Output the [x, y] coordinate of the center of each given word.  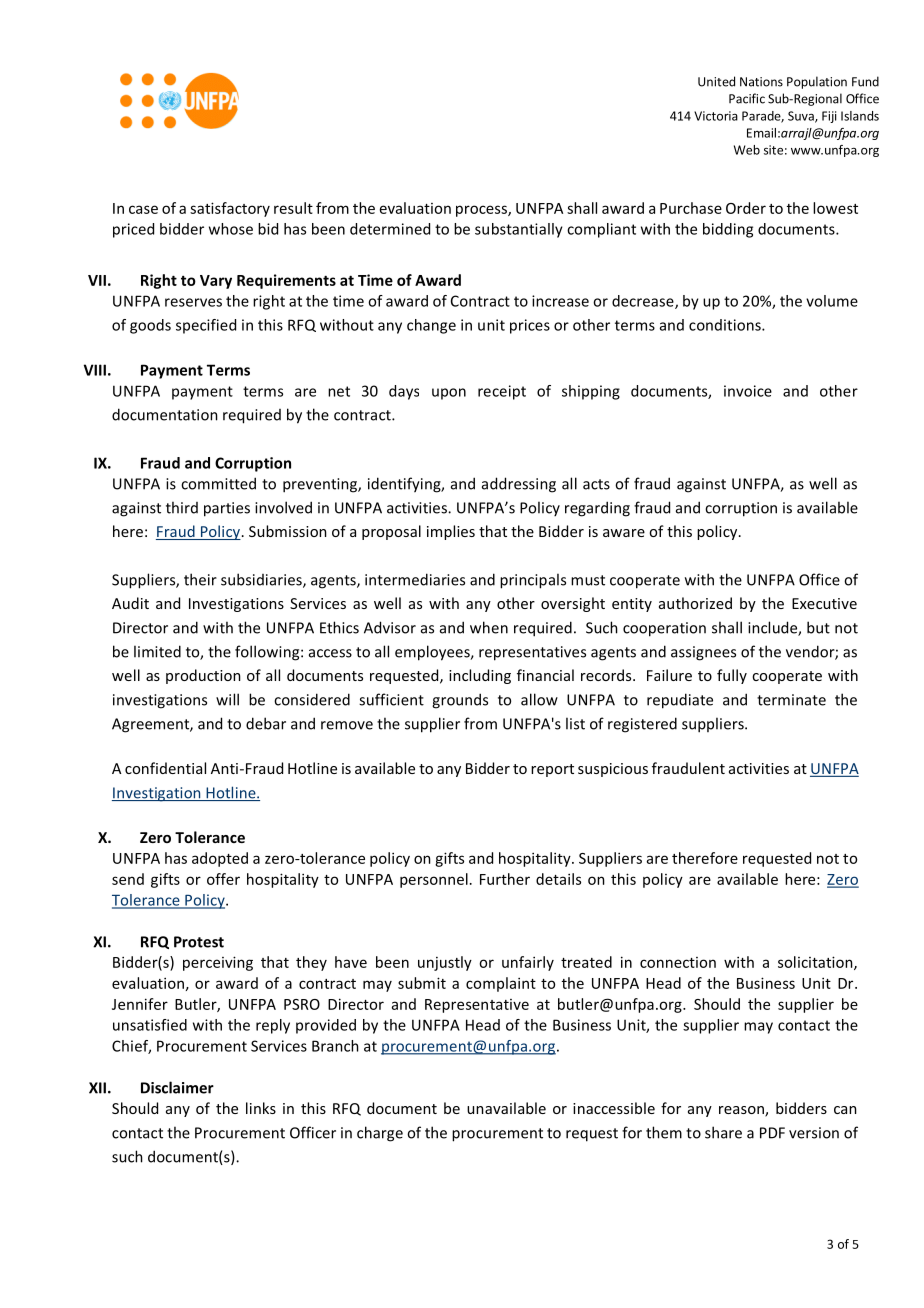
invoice [748, 391]
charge [380, 1134]
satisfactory [230, 209]
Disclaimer [177, 1087]
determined [390, 229]
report [552, 770]
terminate [791, 700]
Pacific [747, 98]
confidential [165, 768]
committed [218, 483]
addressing [519, 485]
